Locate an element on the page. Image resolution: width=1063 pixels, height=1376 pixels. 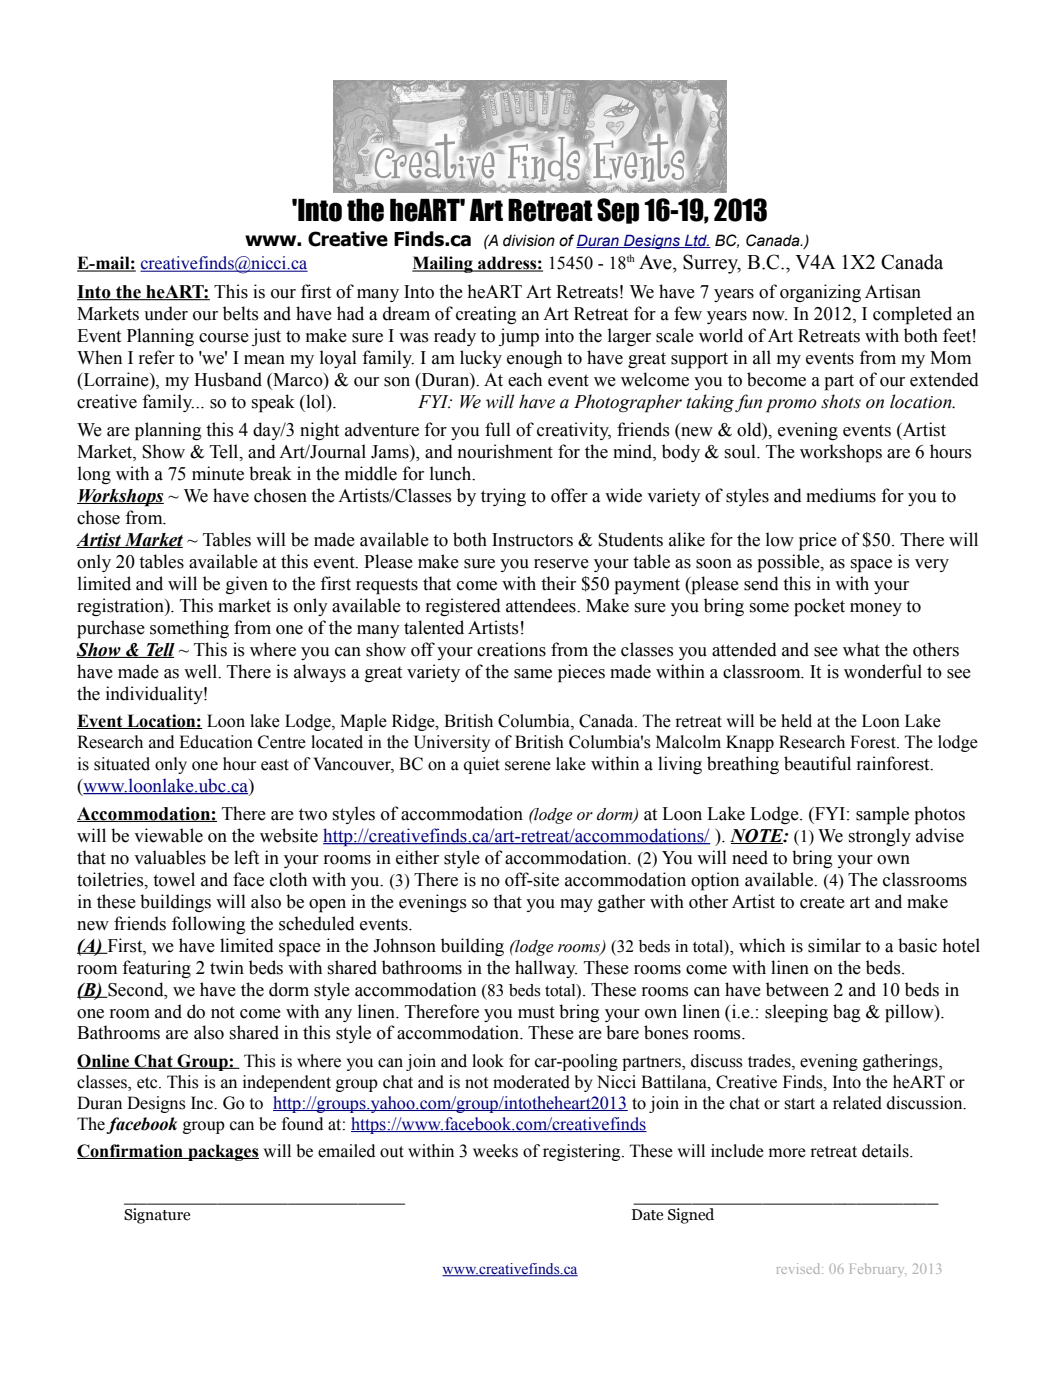
bag is located at coordinates (846, 1013).
